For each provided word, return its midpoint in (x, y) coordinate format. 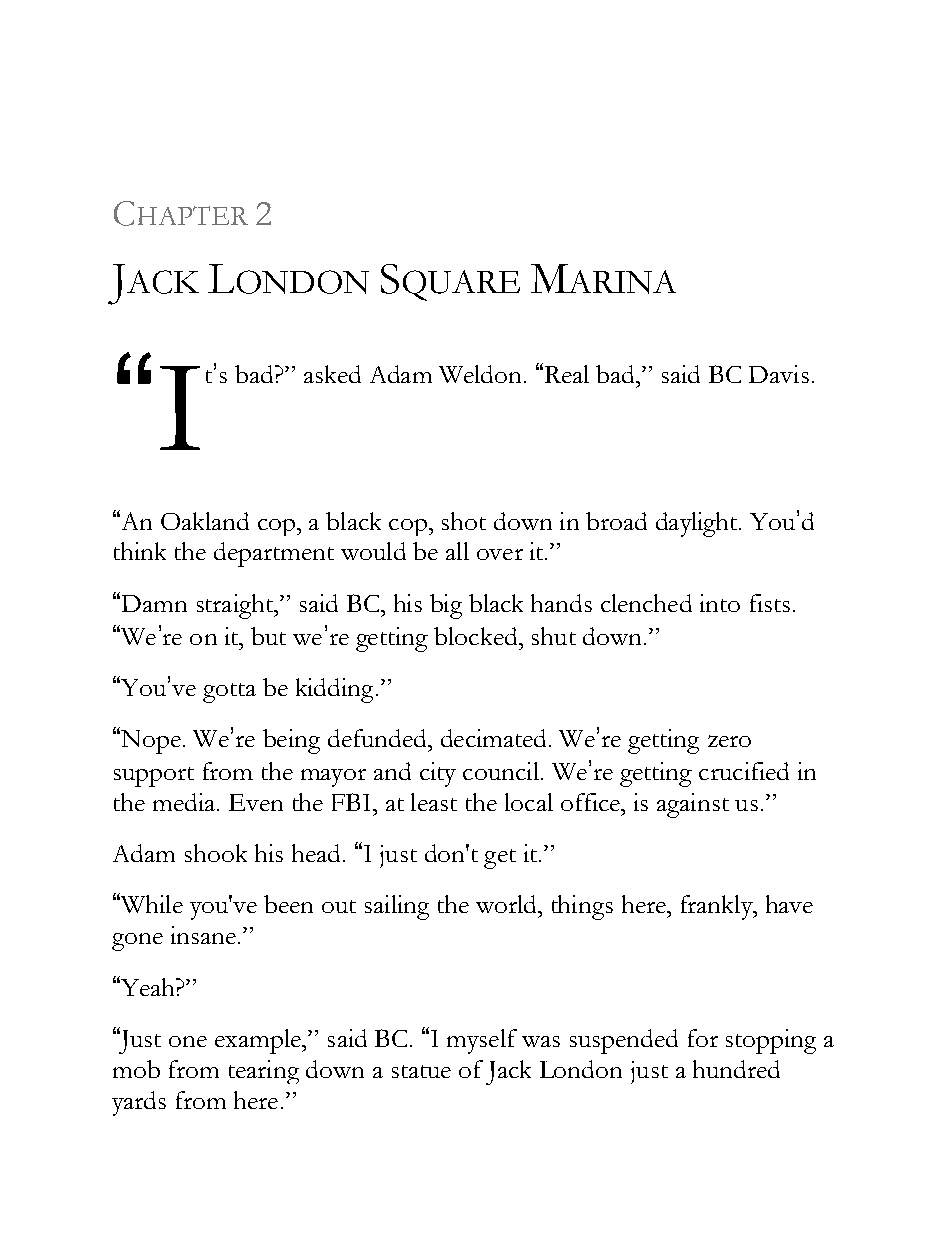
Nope (150, 742)
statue (421, 1071)
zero (729, 741)
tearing (264, 1072)
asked (332, 374)
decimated (493, 738)
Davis (779, 374)
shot (464, 521)
